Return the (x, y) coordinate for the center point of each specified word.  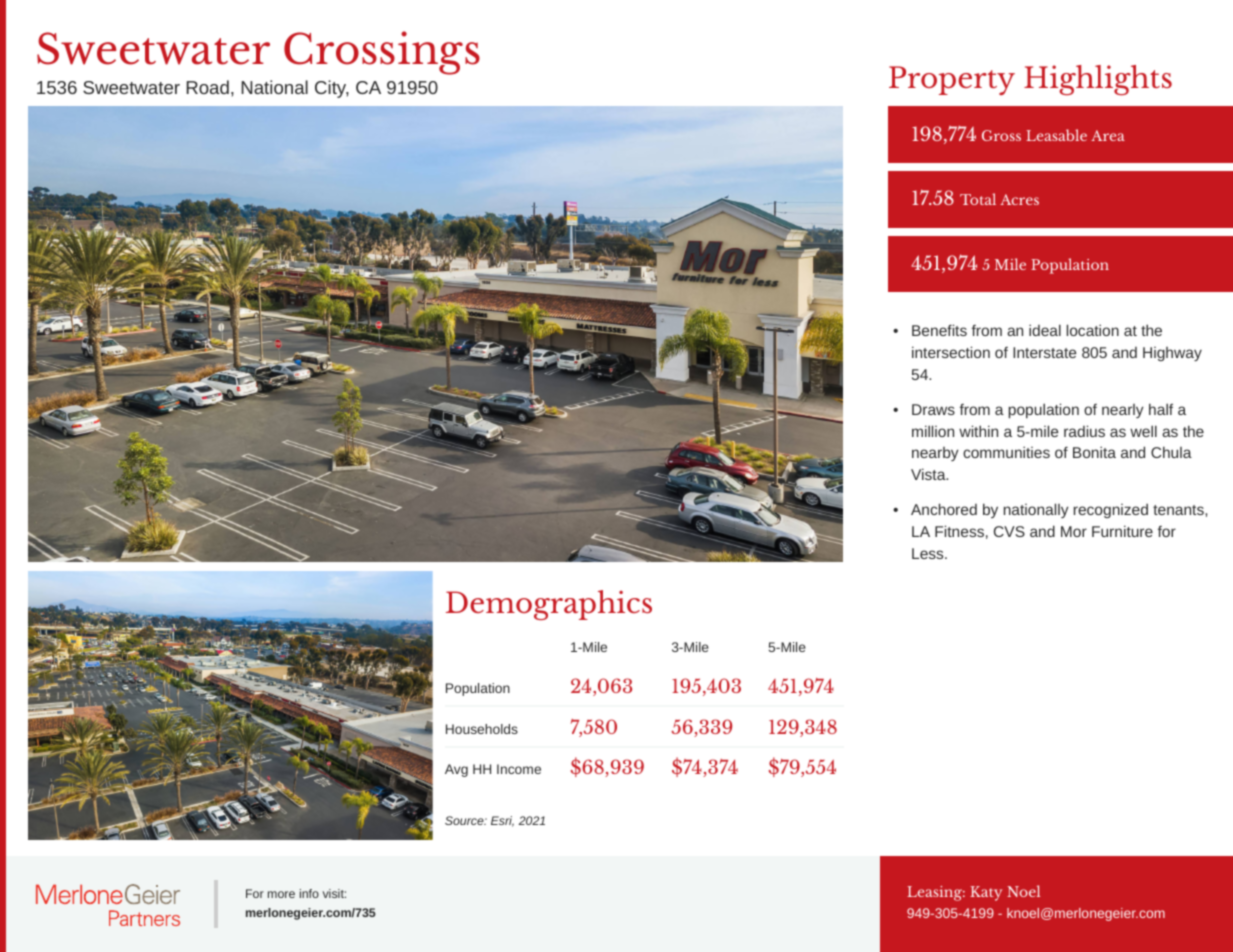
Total (978, 199)
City (332, 89)
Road (207, 87)
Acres (1019, 199)
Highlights (1098, 80)
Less (929, 553)
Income (519, 769)
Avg (456, 770)
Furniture (1122, 531)
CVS (1009, 531)
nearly (1123, 411)
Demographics (549, 605)
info (309, 893)
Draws (933, 409)
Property (952, 80)
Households (482, 729)
